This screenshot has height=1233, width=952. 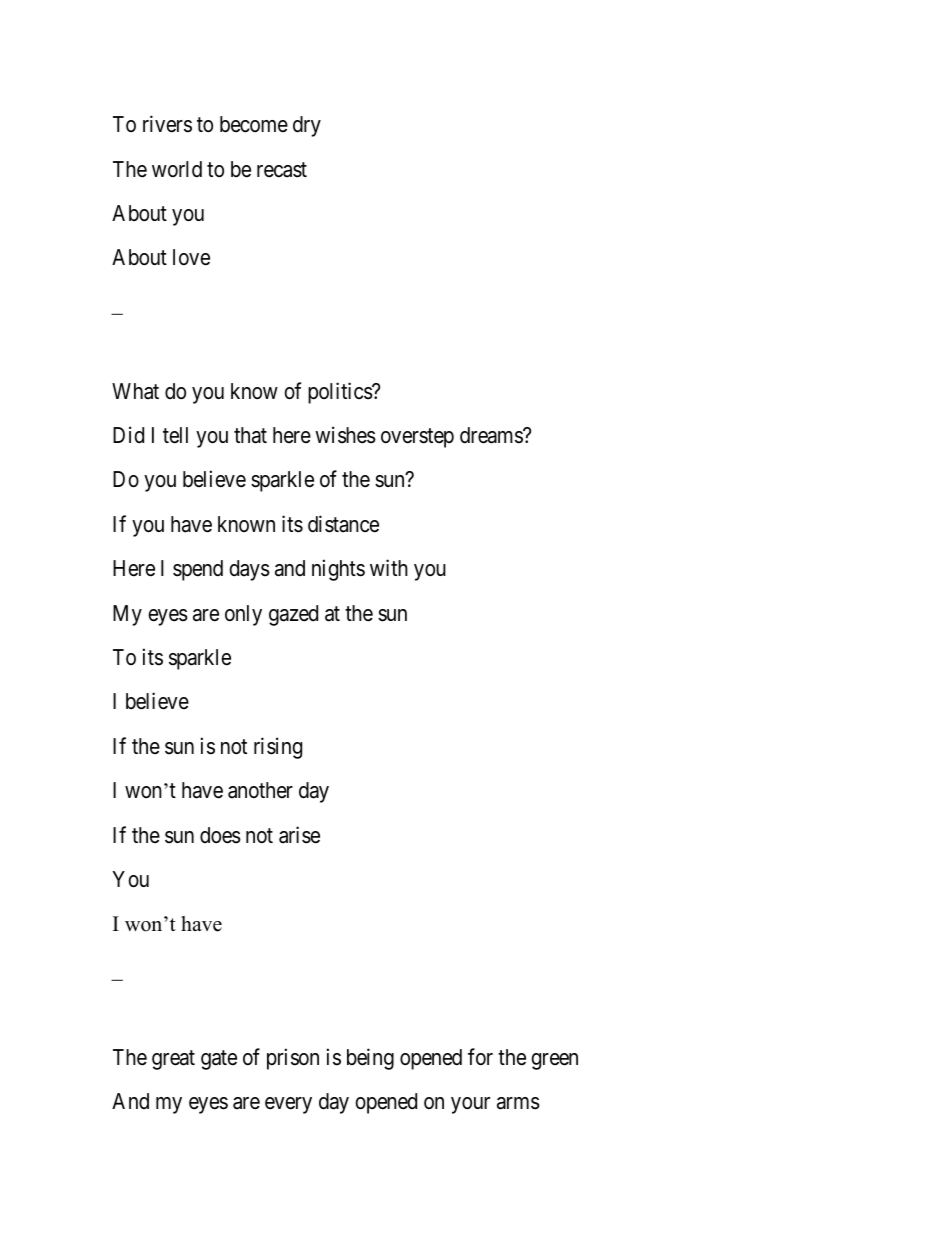 I want to click on dry, so click(x=307, y=126).
